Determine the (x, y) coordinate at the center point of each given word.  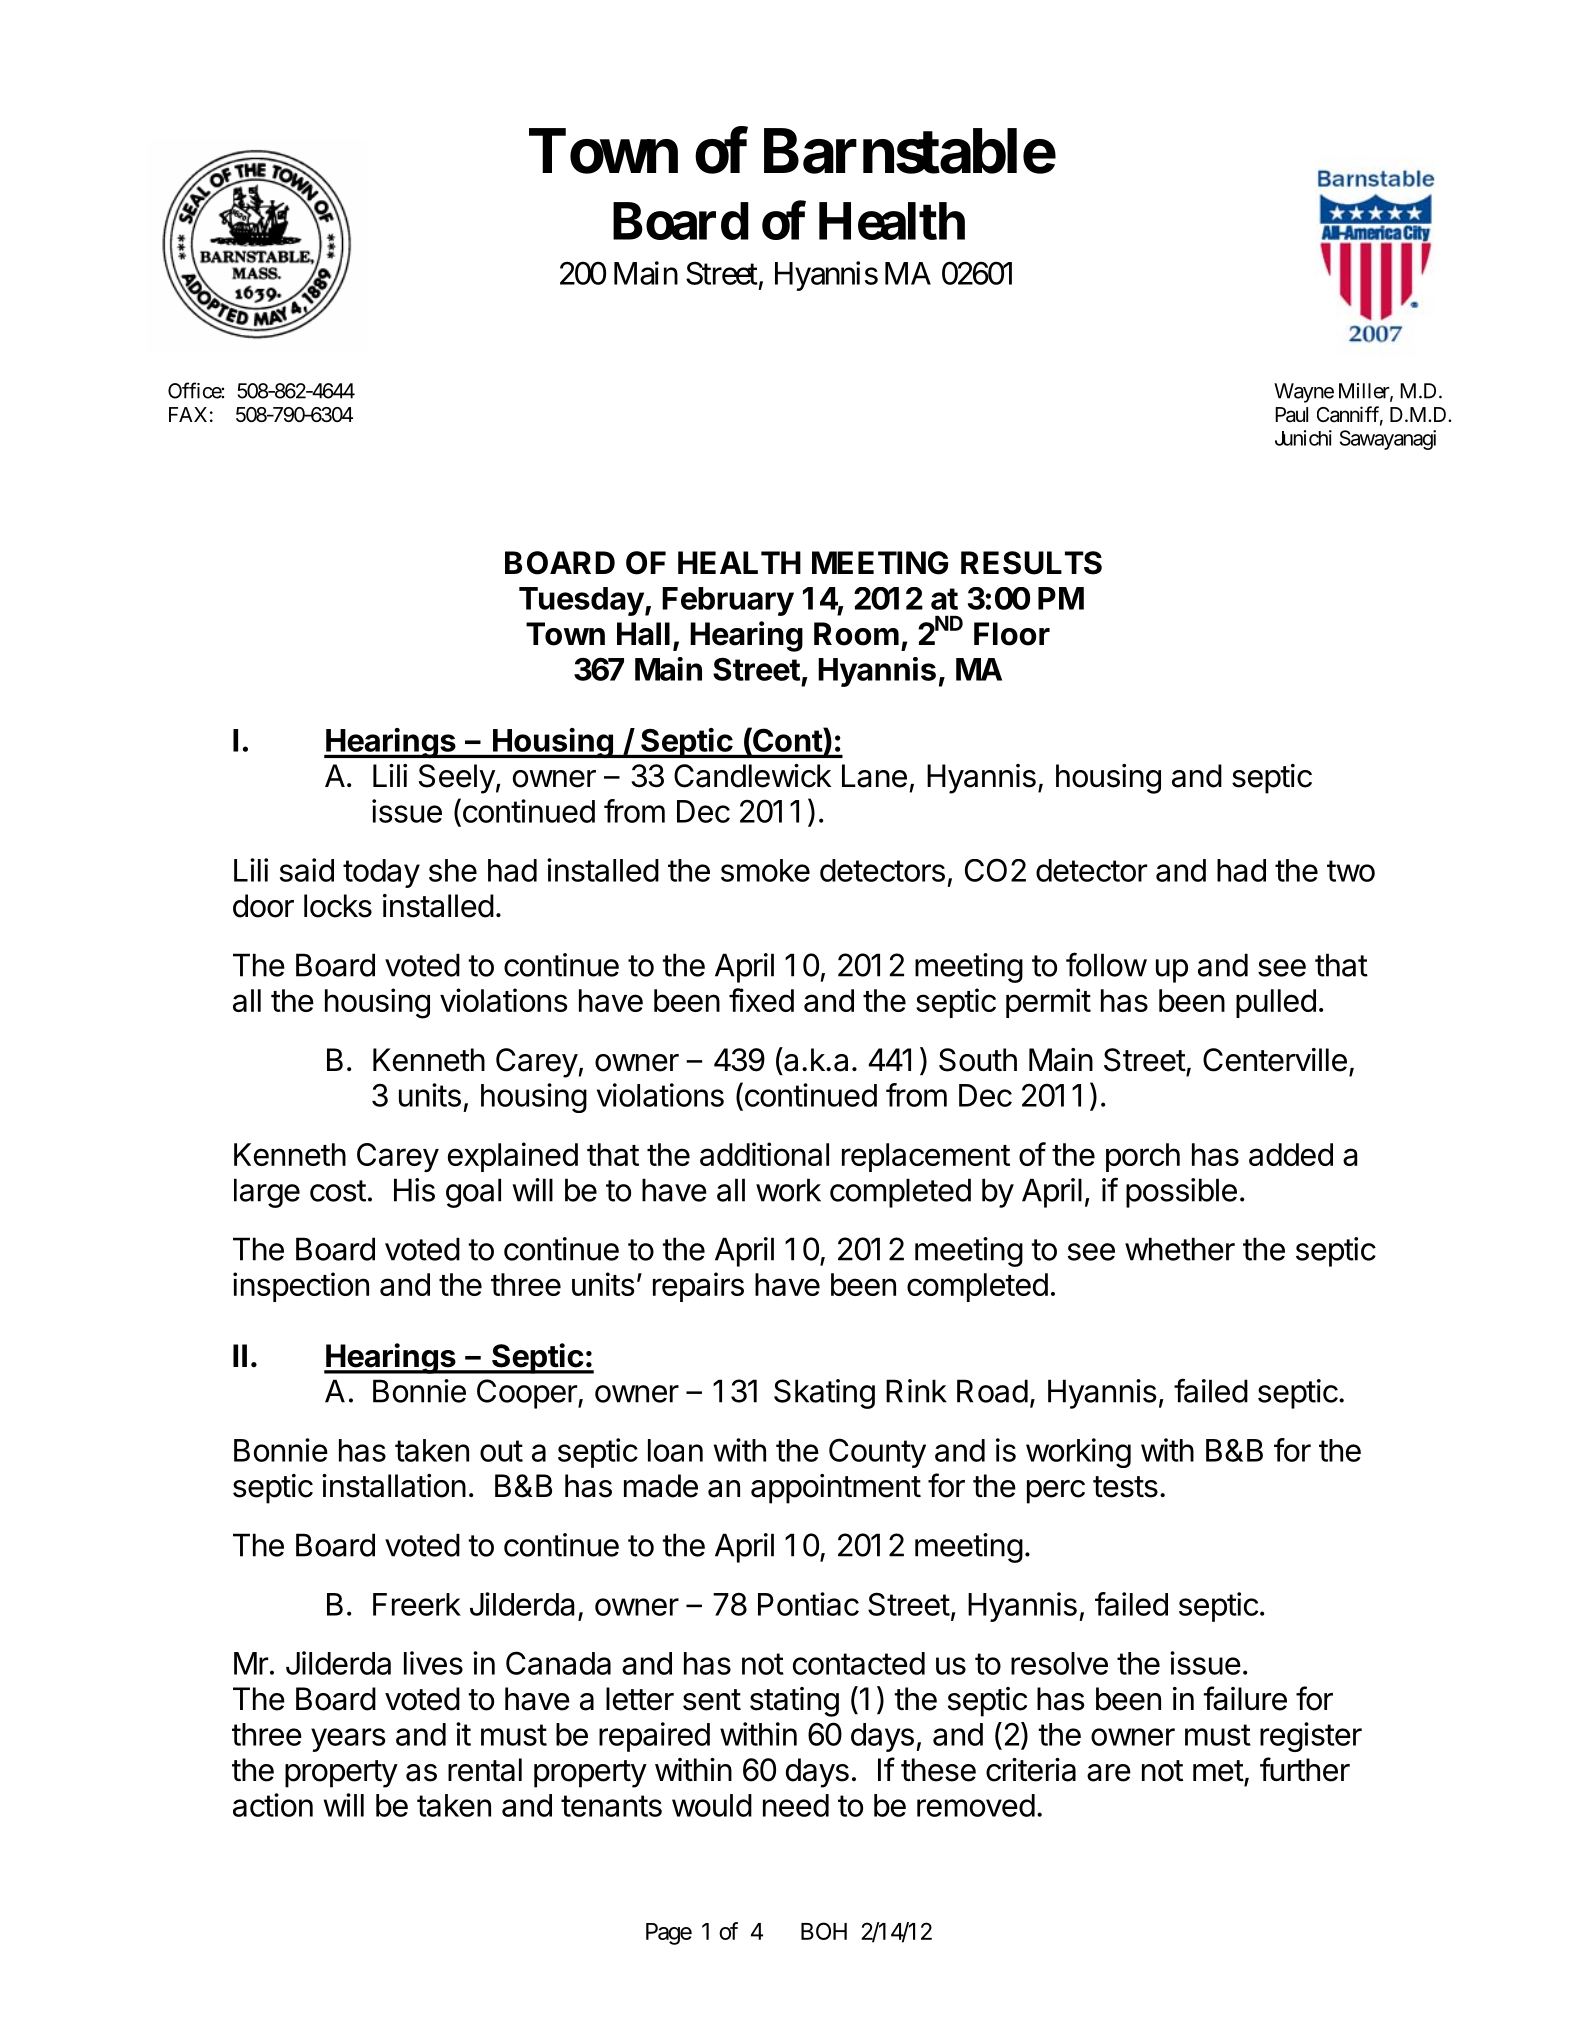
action (273, 1805)
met (1218, 1771)
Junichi (1303, 438)
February (728, 601)
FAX (188, 414)
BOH (824, 1931)
